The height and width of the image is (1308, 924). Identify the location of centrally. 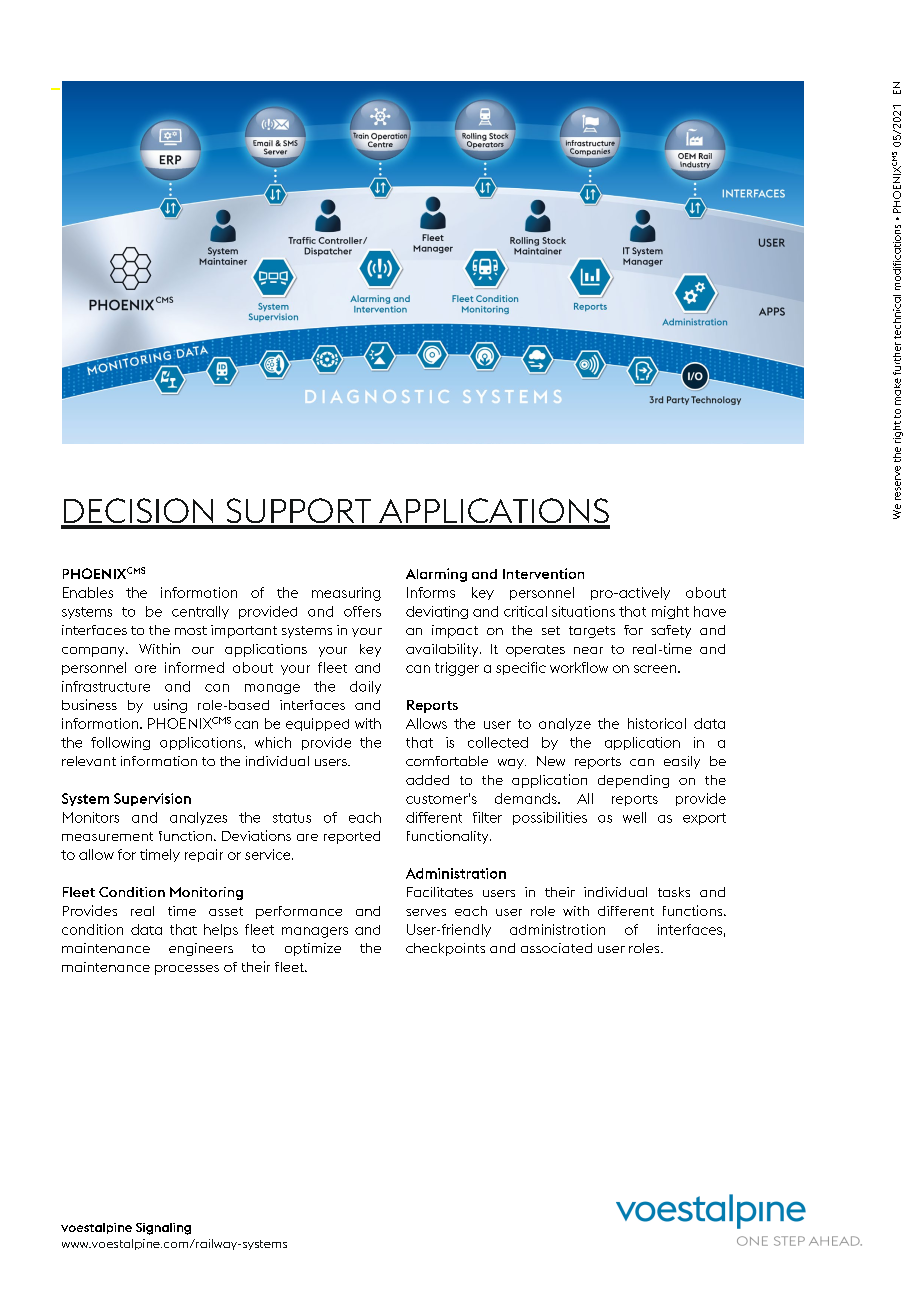
(200, 612).
